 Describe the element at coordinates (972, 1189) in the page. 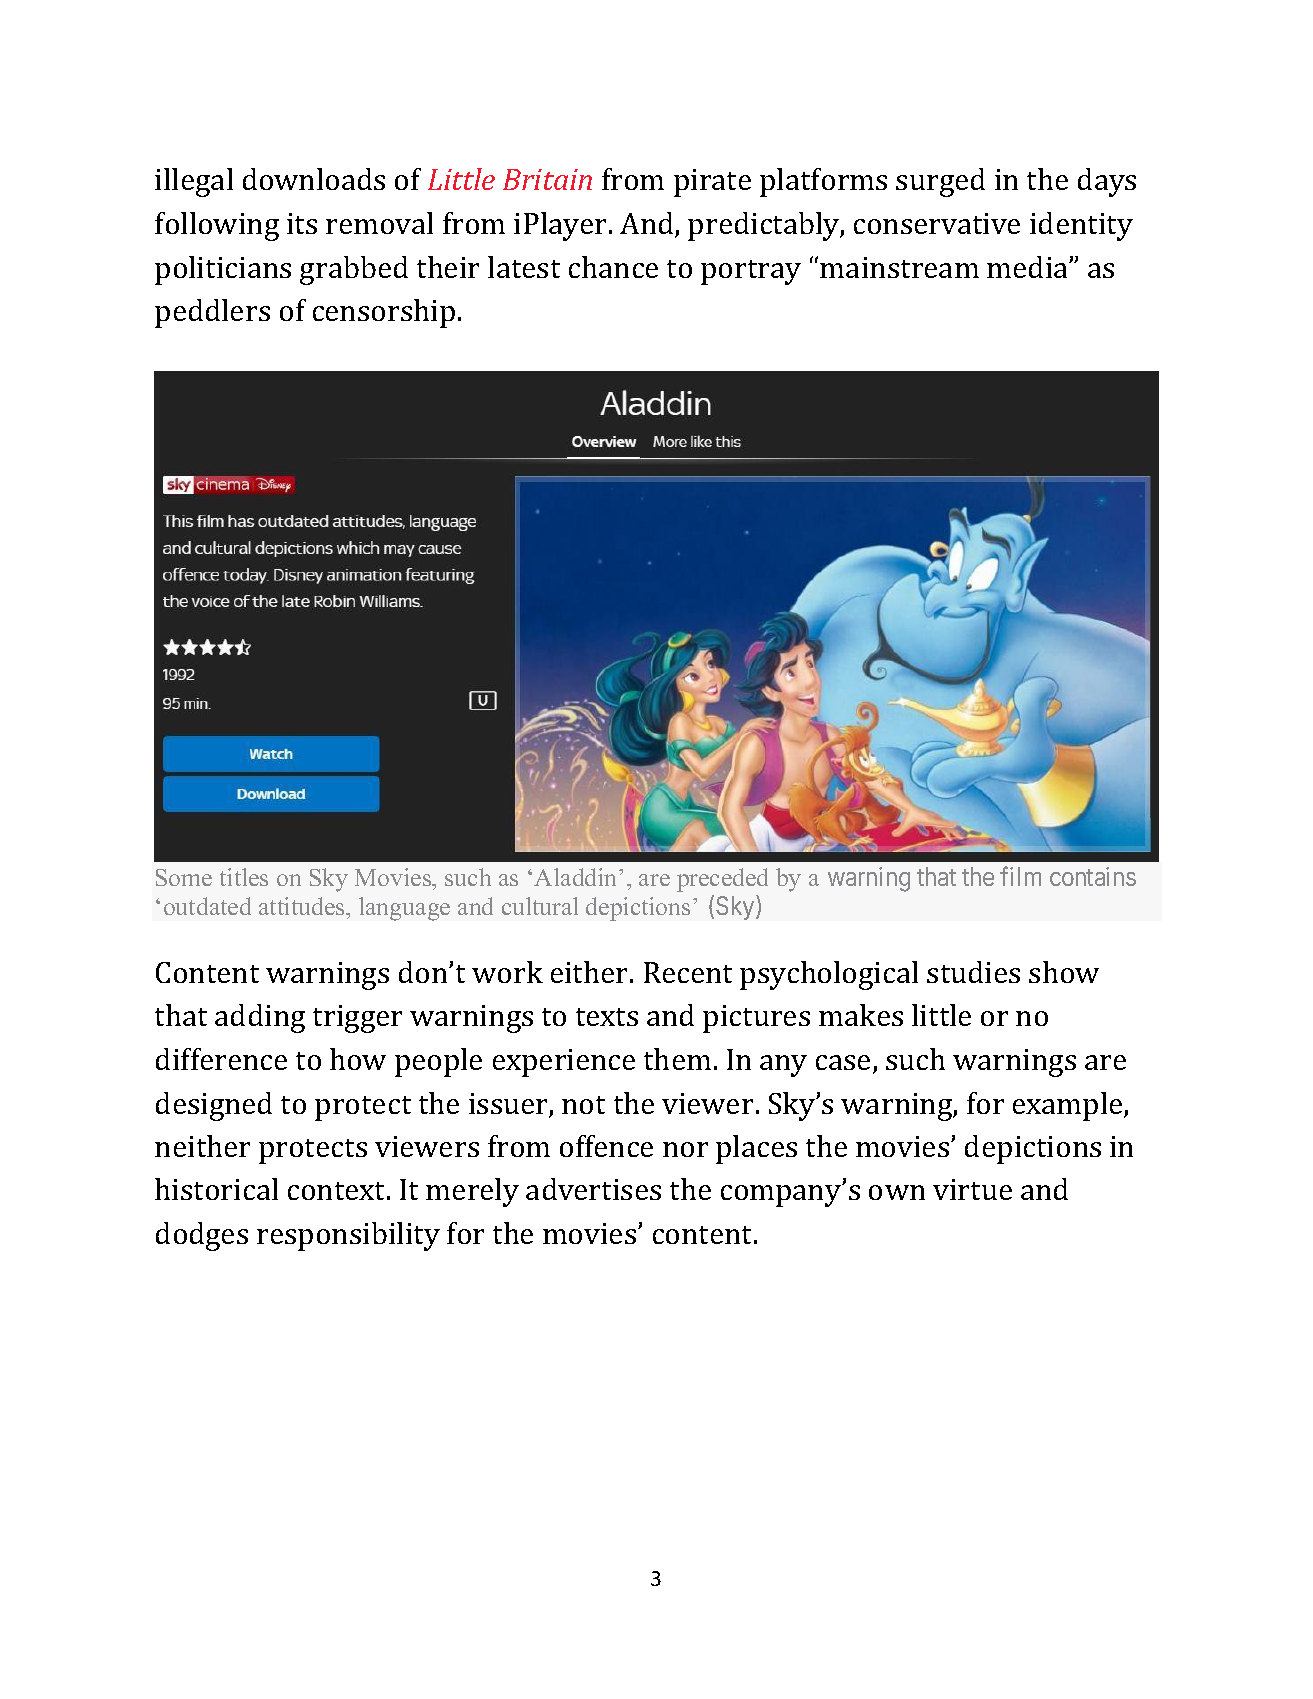

I see `virtue` at that location.
